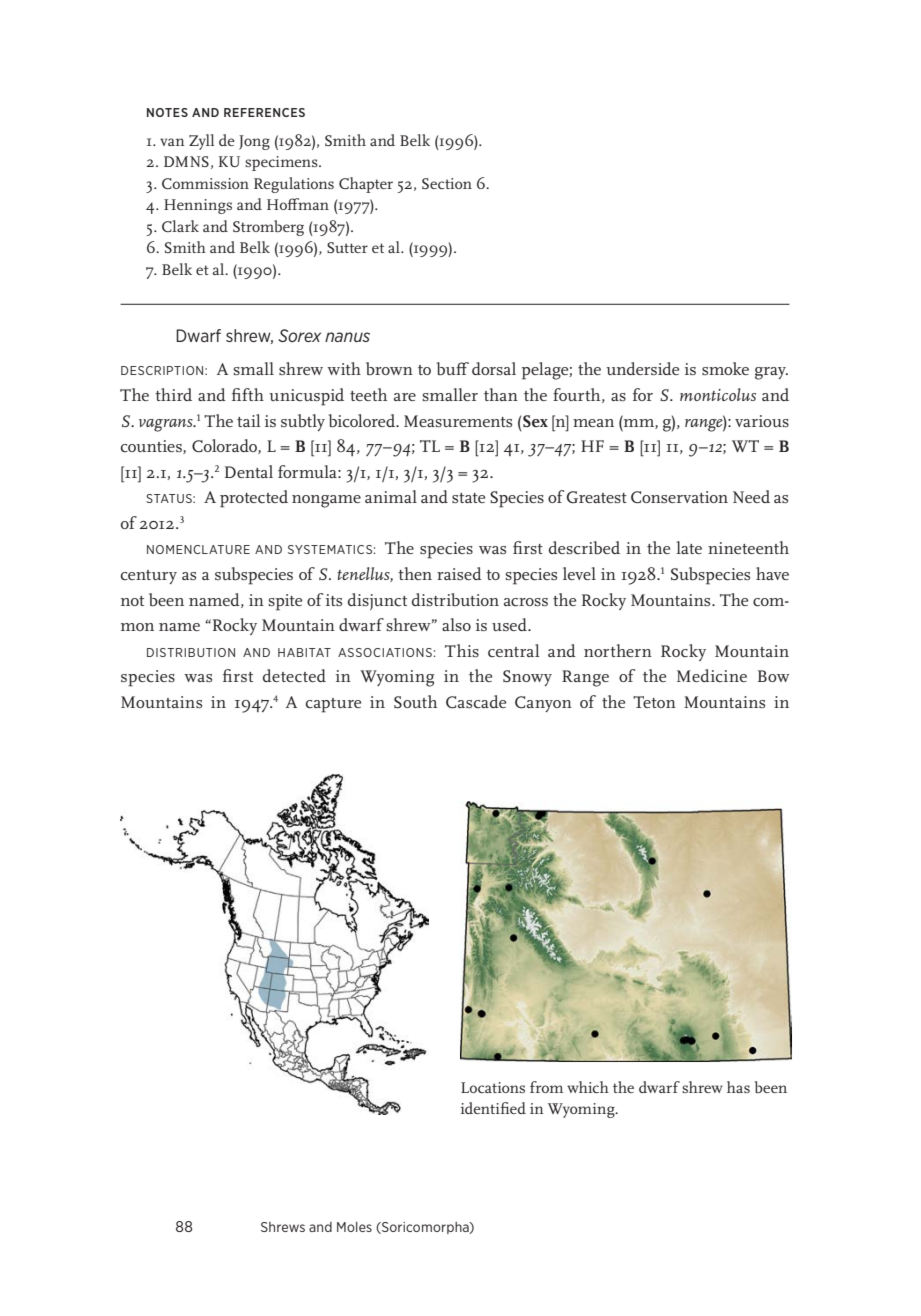 Image resolution: width=921 pixels, height=1316 pixels. What do you see at coordinates (452, 369) in the page?
I see `buff` at bounding box center [452, 369].
